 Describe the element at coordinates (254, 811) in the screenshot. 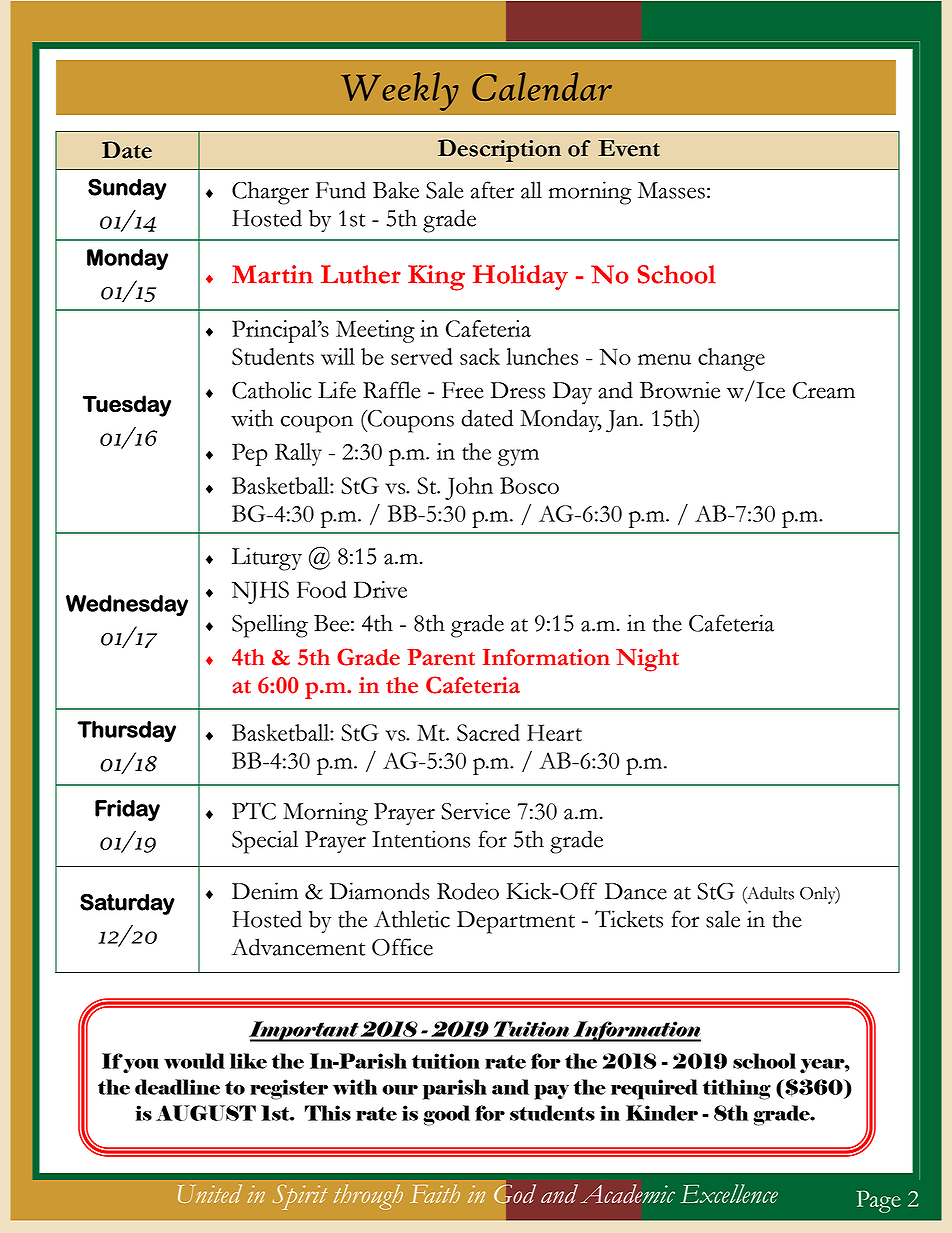

I see `PTC` at that location.
